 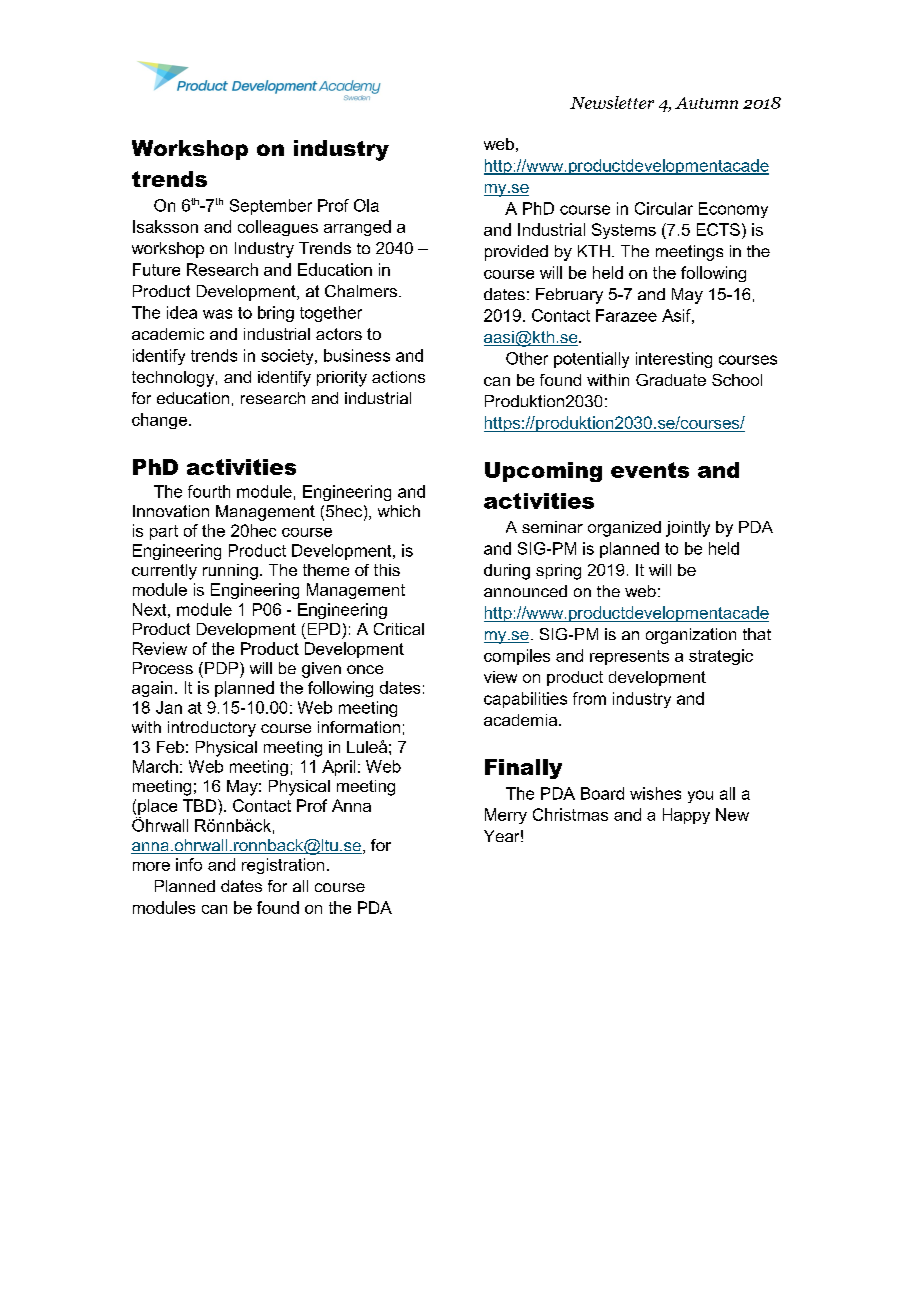 I want to click on Autumn, so click(x=706, y=103).
